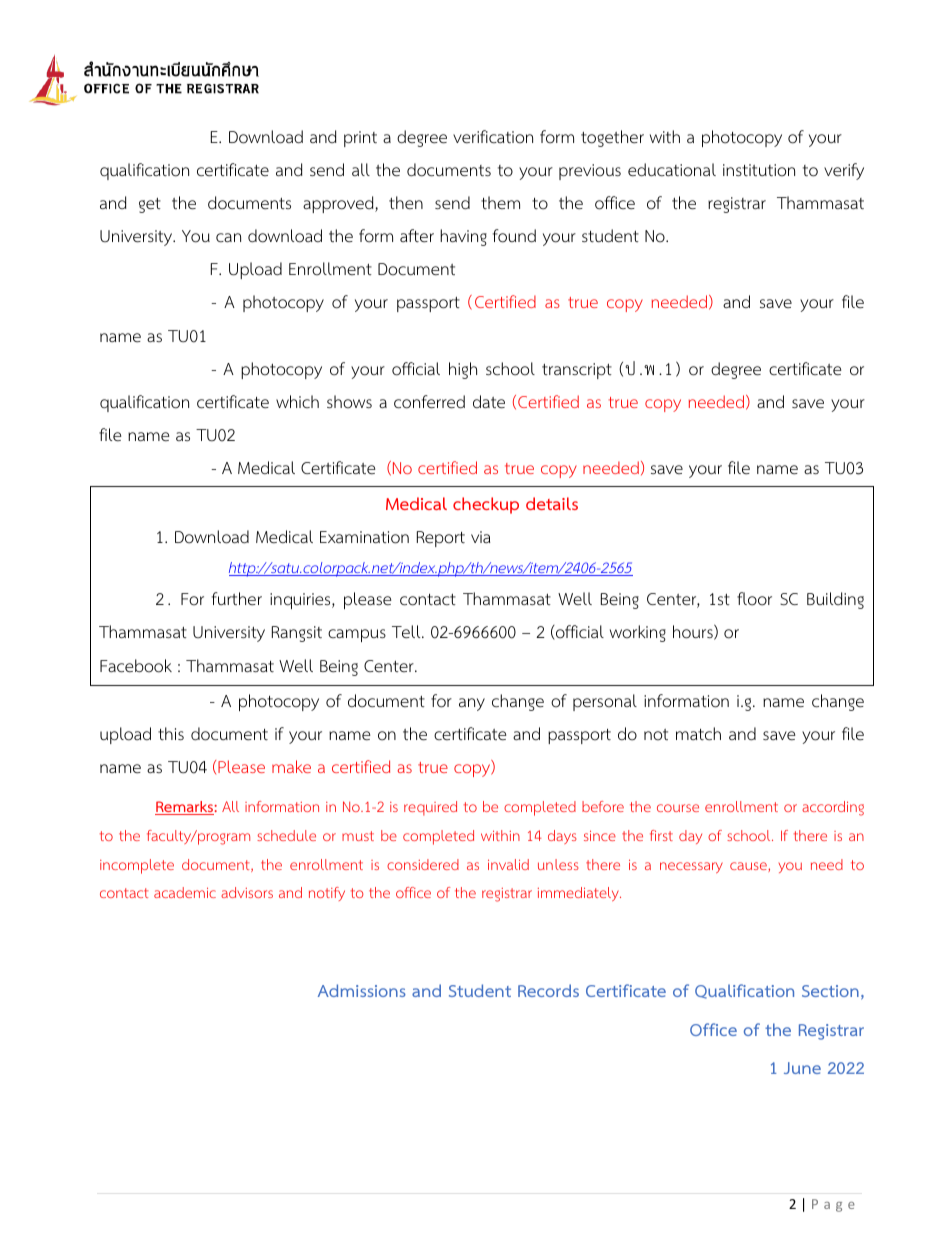 The width and height of the image is (952, 1233). I want to click on which, so click(297, 401).
